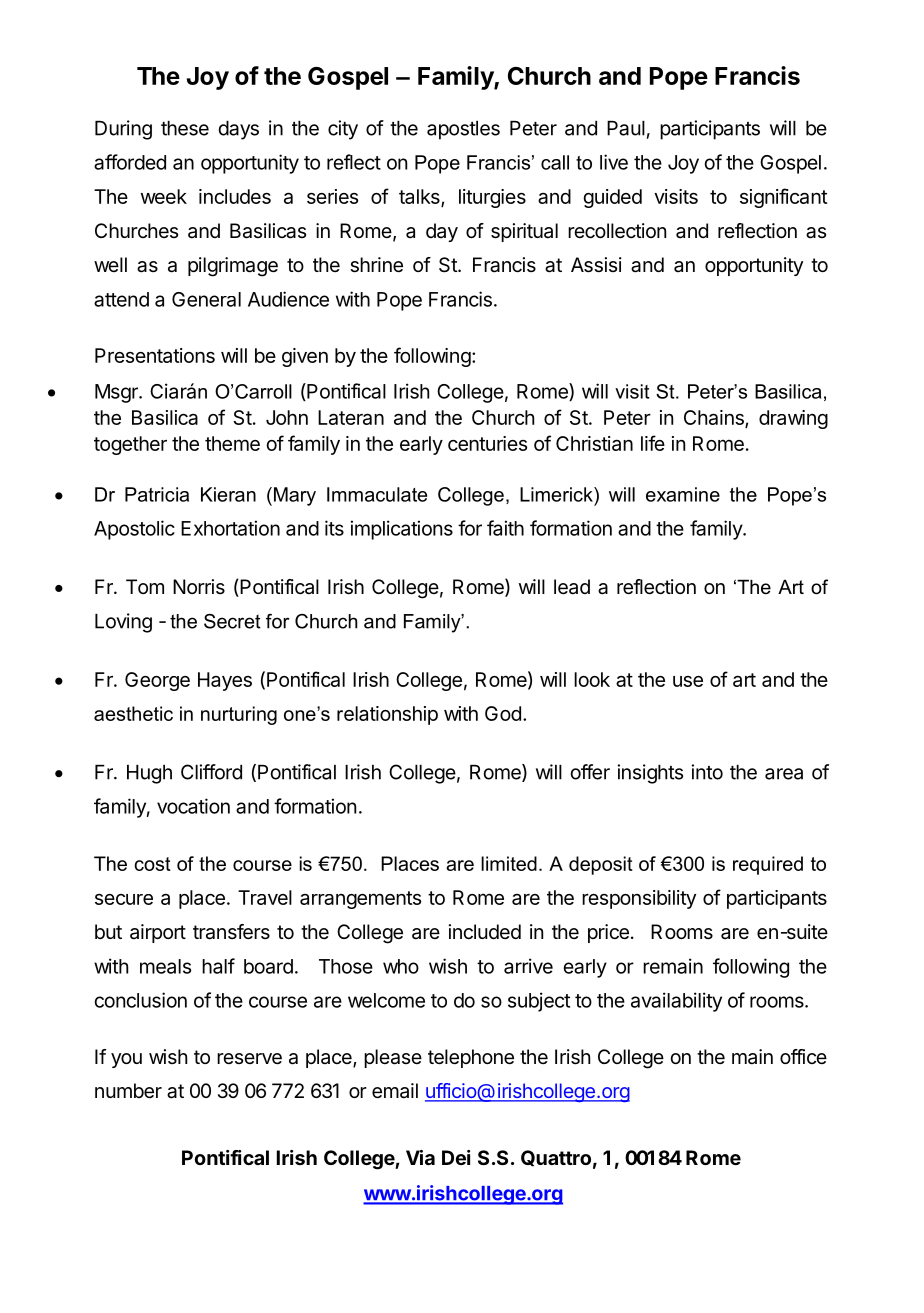 Image resolution: width=924 pixels, height=1313 pixels. Describe the element at coordinates (783, 198) in the document. I see `significant` at that location.
